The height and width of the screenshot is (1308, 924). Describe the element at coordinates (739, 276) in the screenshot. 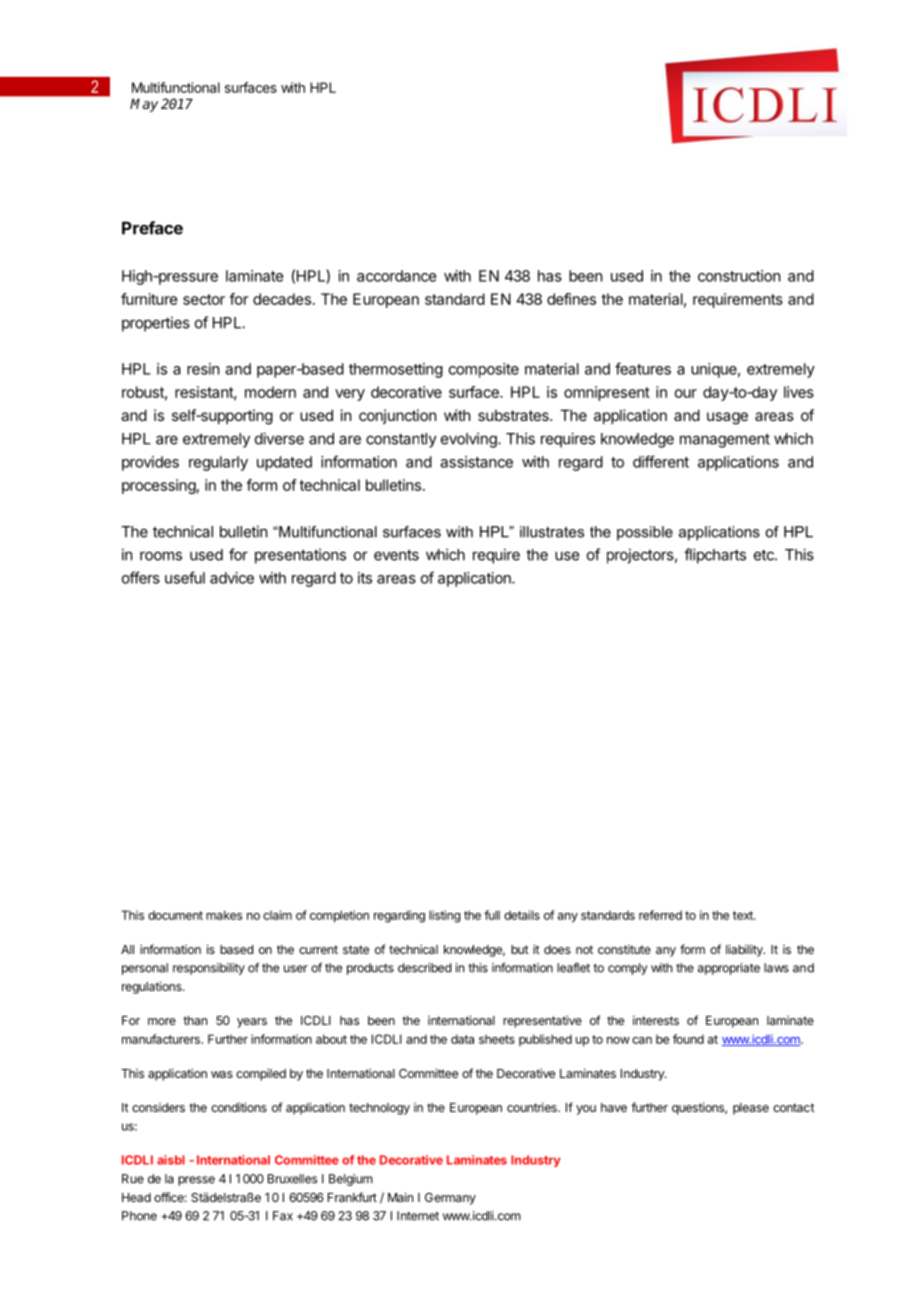

I see `construction` at that location.
